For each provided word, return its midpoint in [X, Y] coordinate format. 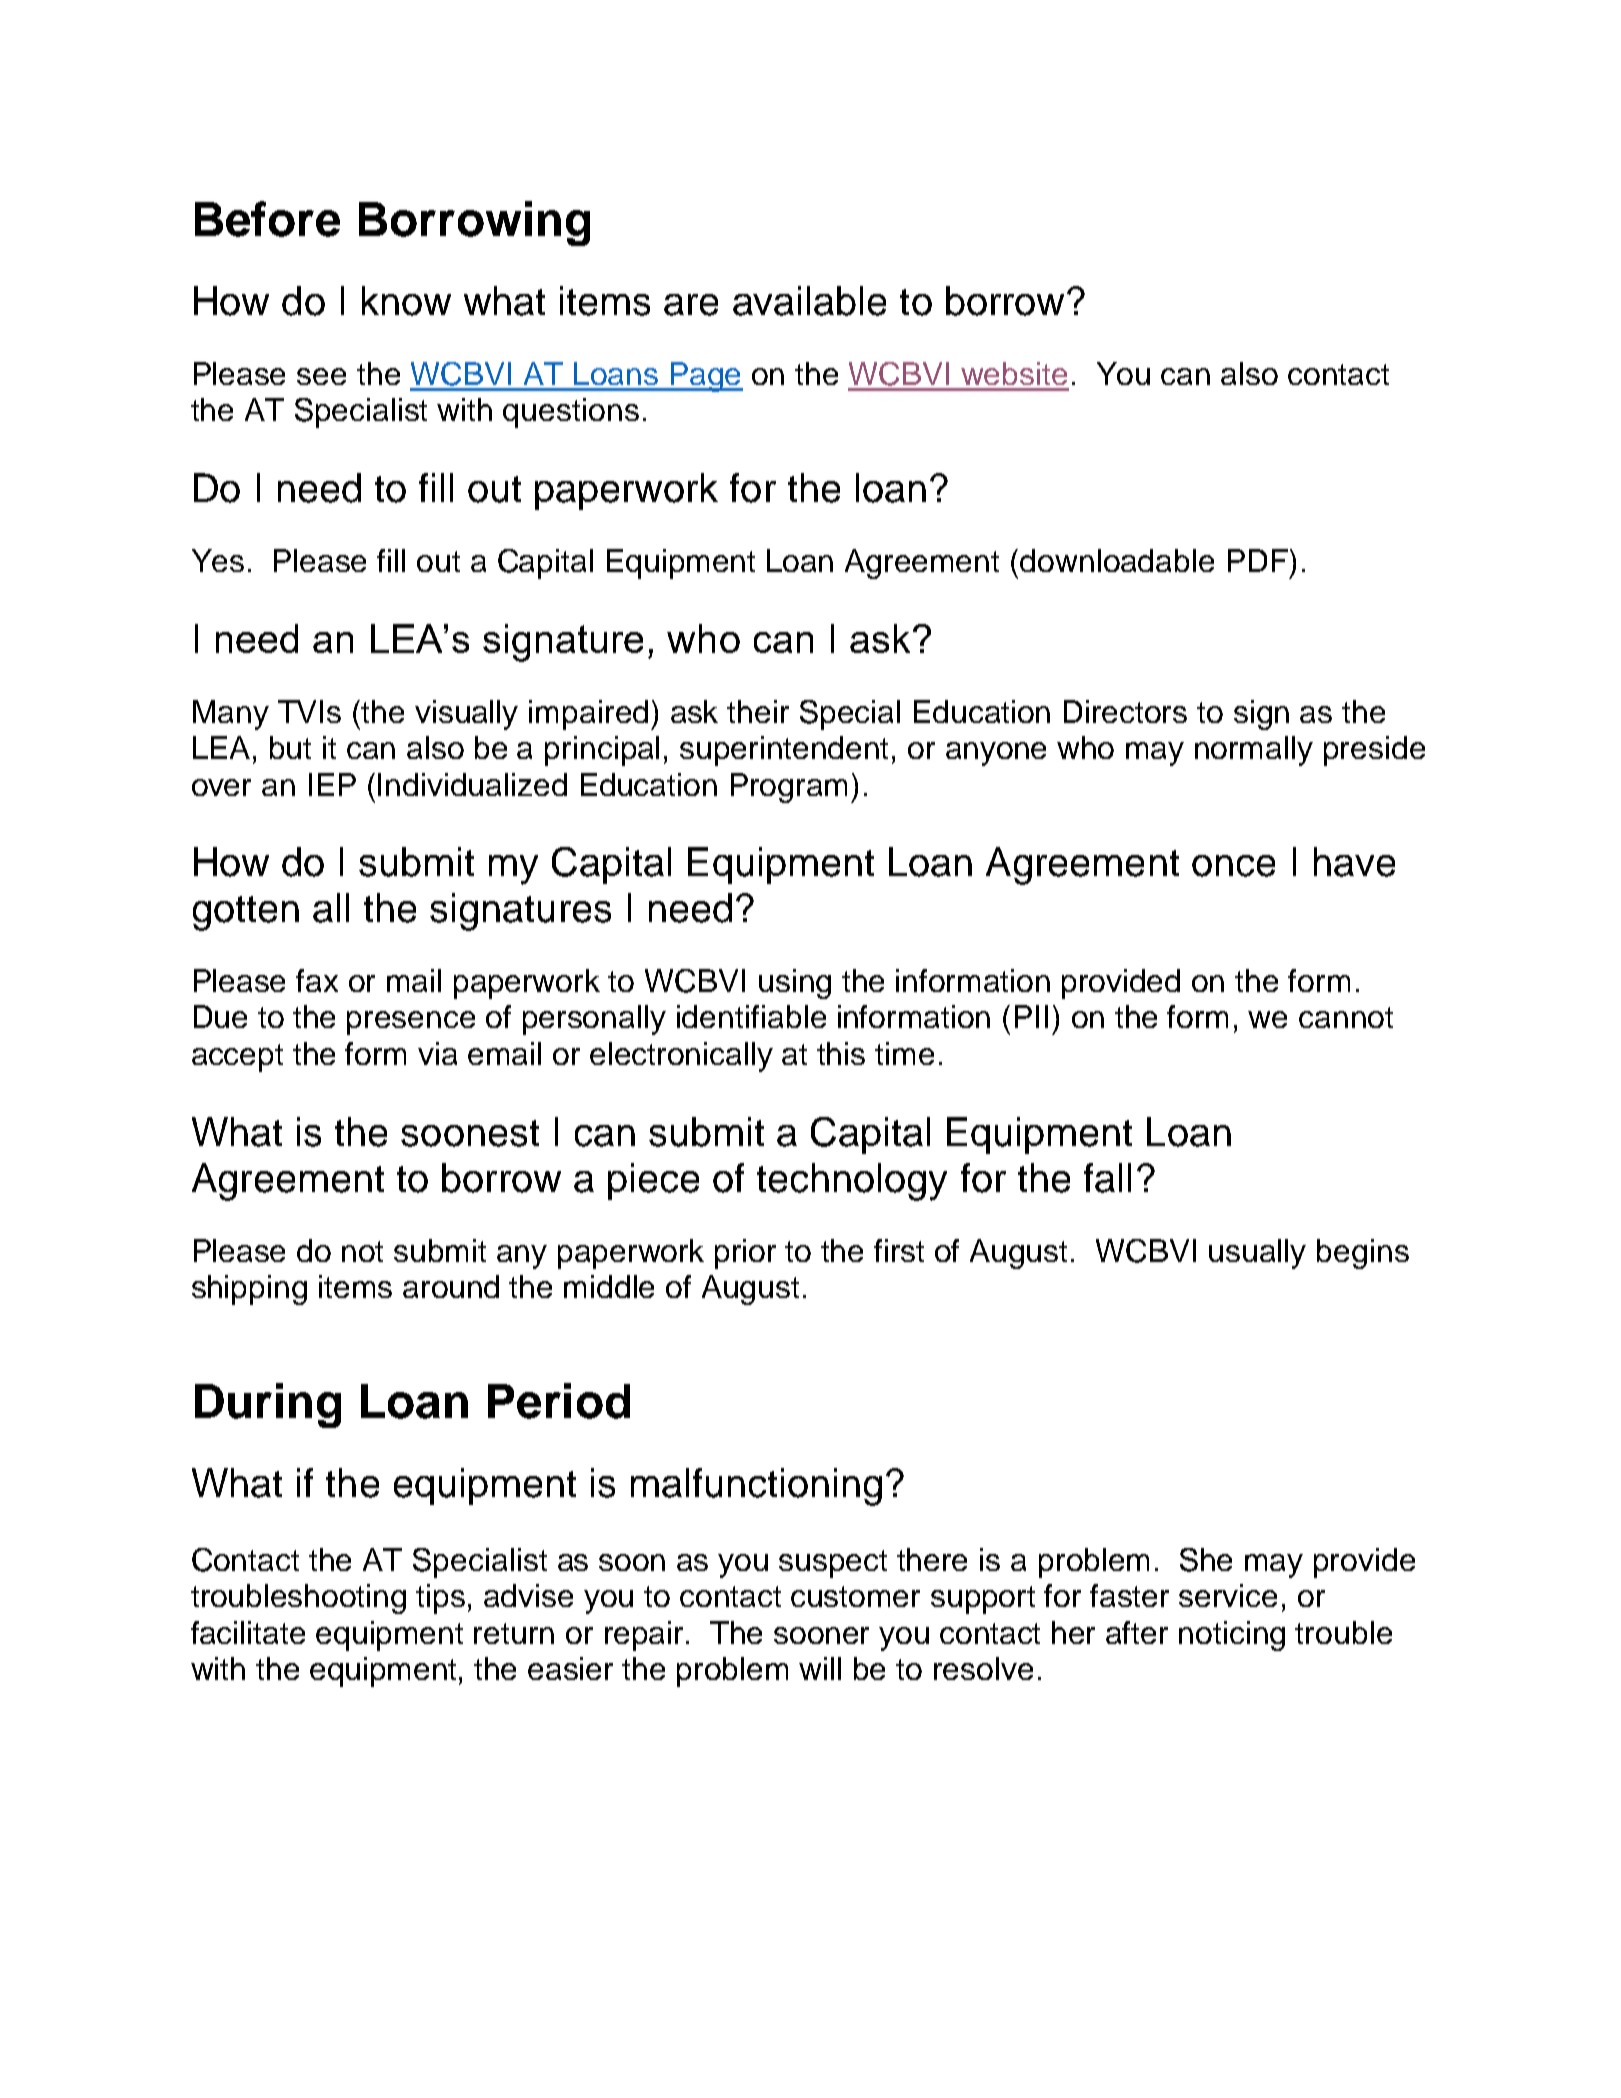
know [406, 301]
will [820, 1668]
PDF [1258, 560]
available [809, 301]
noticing [1232, 1636]
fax [317, 980]
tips [440, 1599]
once [1233, 866]
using [795, 984]
